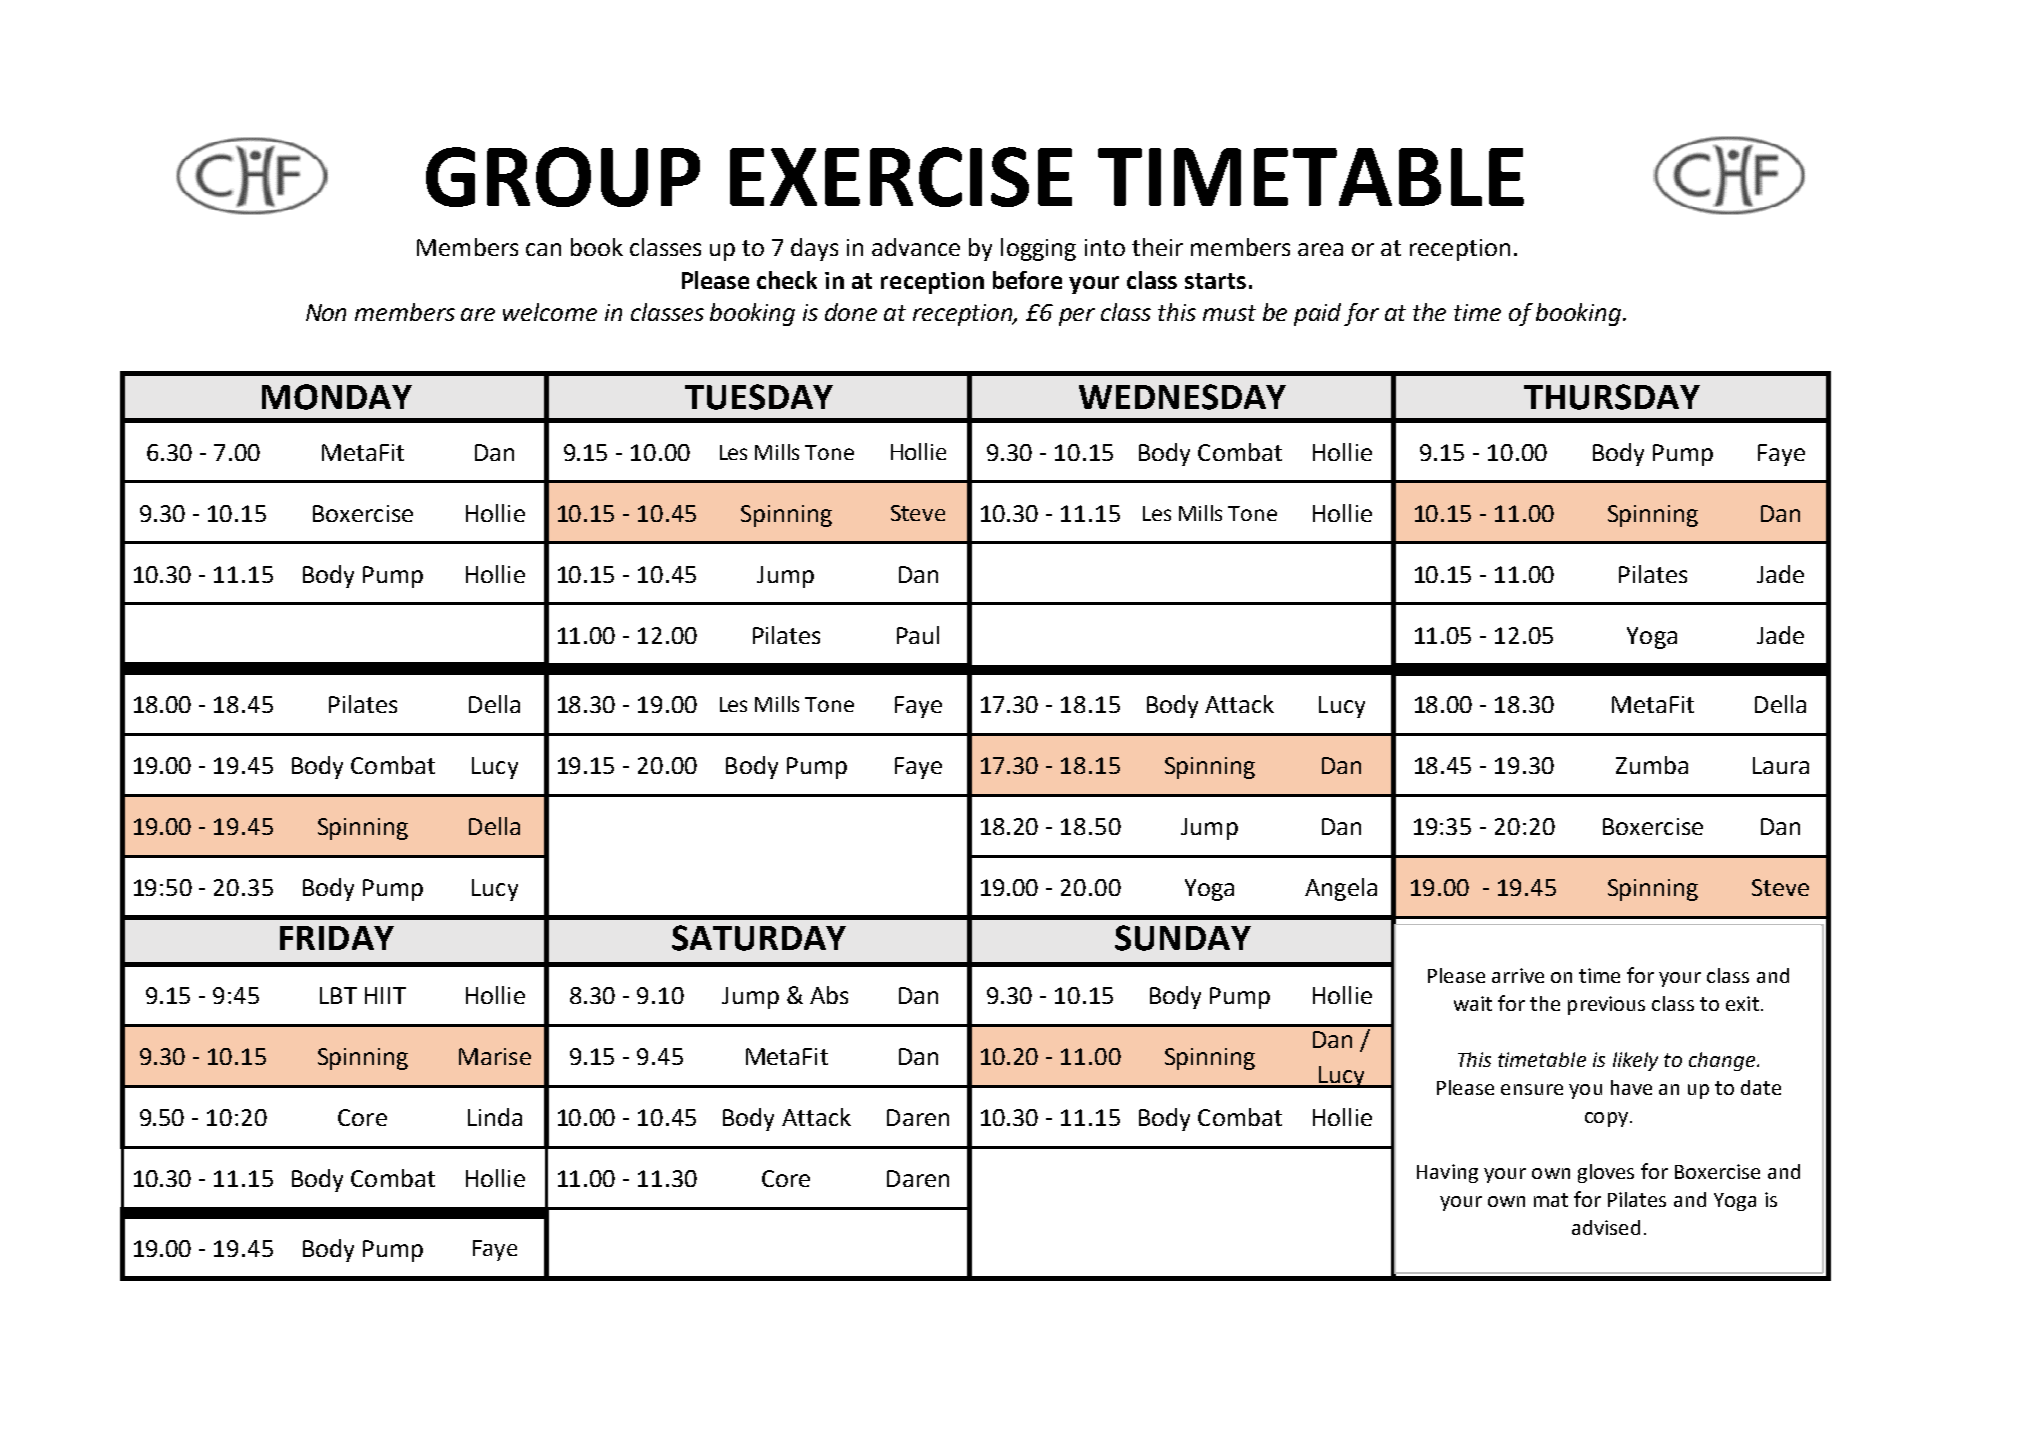  I want to click on FRIDAY, so click(337, 938).
